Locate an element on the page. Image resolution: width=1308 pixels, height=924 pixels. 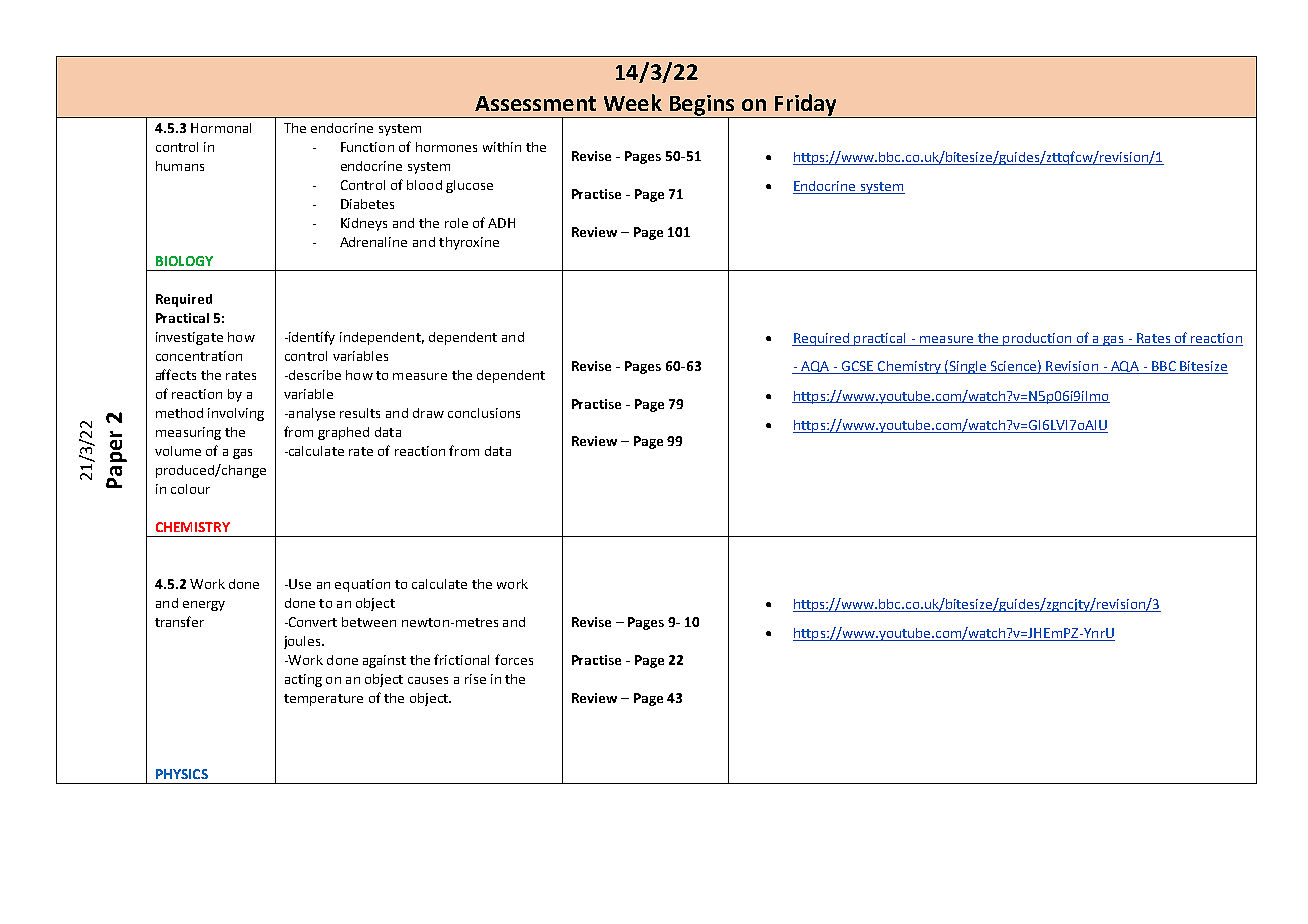
conclusions is located at coordinates (484, 413).
